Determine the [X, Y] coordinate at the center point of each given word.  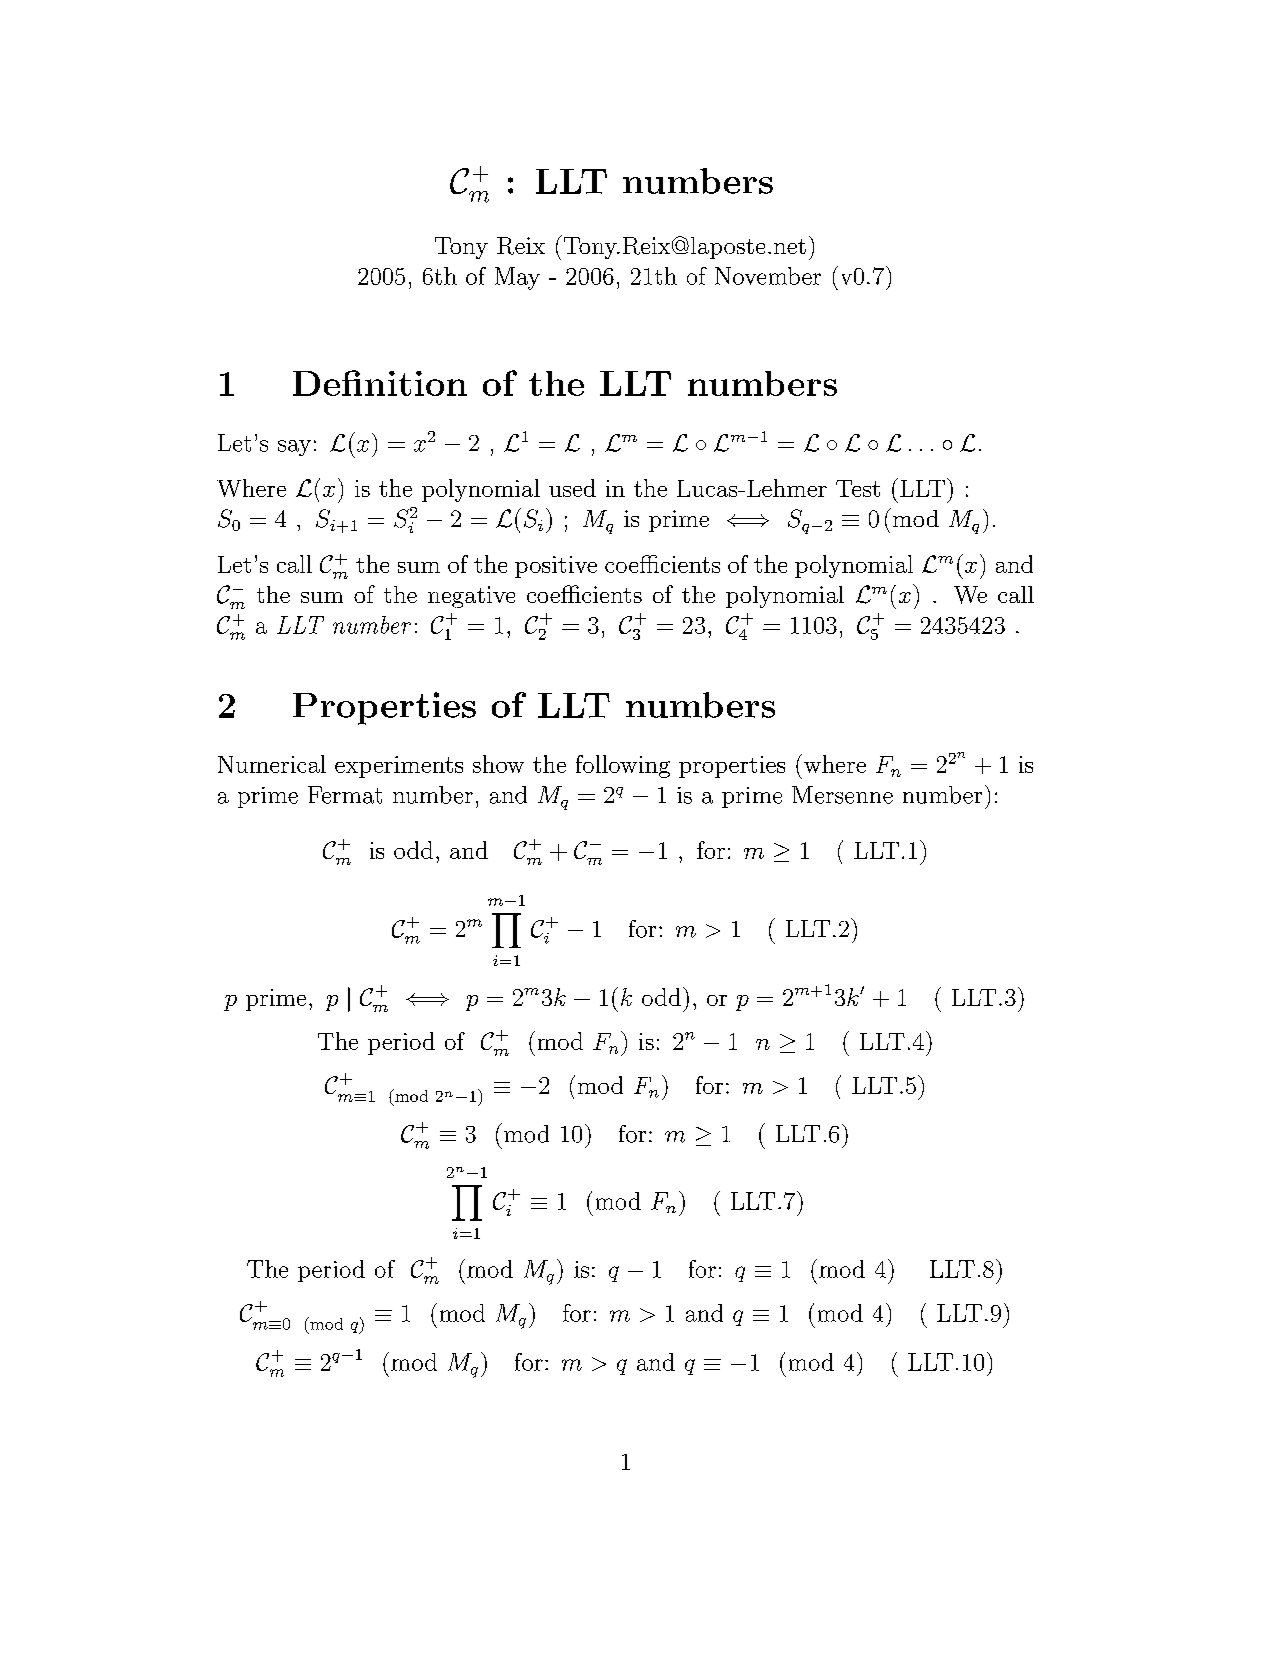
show [498, 764]
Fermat [345, 795]
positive [556, 567]
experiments [399, 767]
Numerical [272, 764]
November [768, 276]
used [572, 488]
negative [471, 597]
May [517, 278]
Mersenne [842, 795]
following [623, 766]
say [294, 448]
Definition [380, 383]
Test [858, 488]
